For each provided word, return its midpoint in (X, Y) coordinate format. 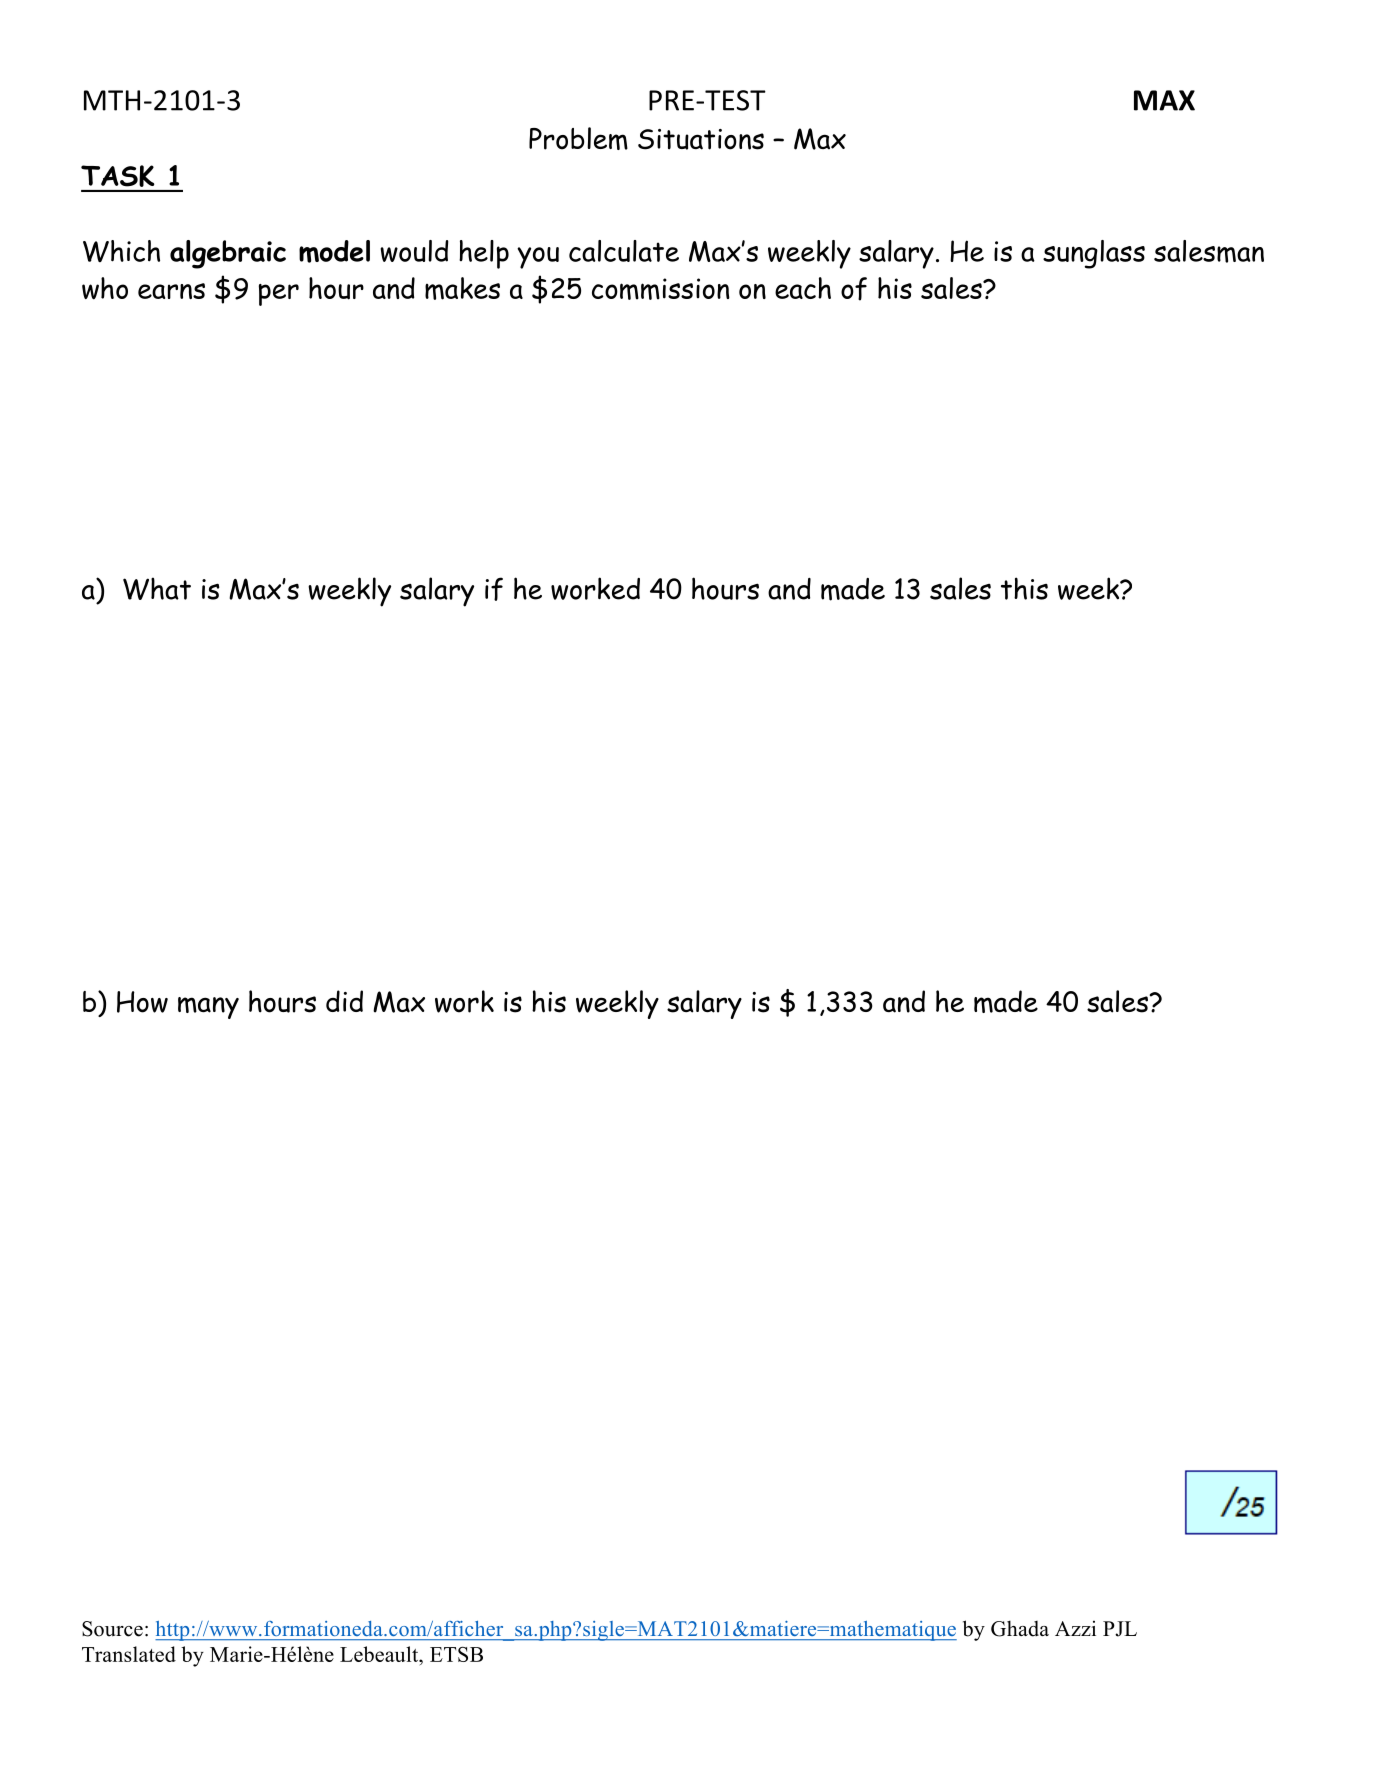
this (1024, 588)
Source (112, 1629)
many (208, 1008)
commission (661, 289)
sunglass (1094, 254)
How (142, 1002)
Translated (129, 1654)
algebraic (228, 254)
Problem (578, 138)
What (157, 588)
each (803, 288)
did (344, 1001)
